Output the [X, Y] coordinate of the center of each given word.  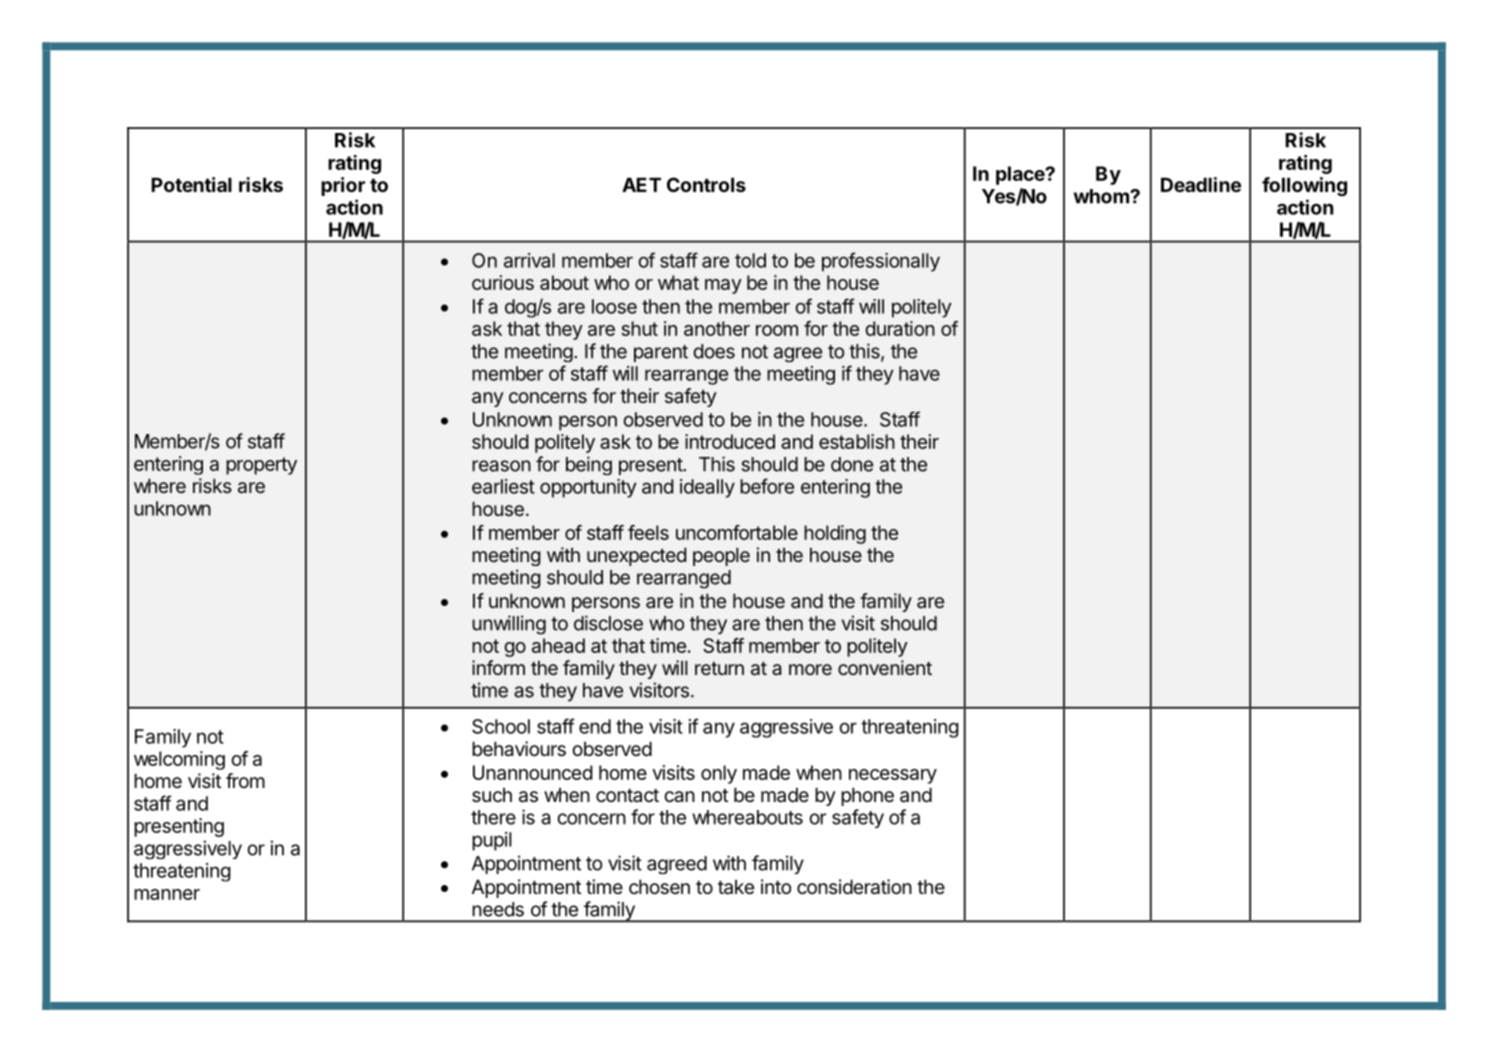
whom [1102, 196]
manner [167, 894]
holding [835, 534]
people [721, 557]
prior [343, 186]
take [736, 887]
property [261, 466]
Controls [706, 184]
